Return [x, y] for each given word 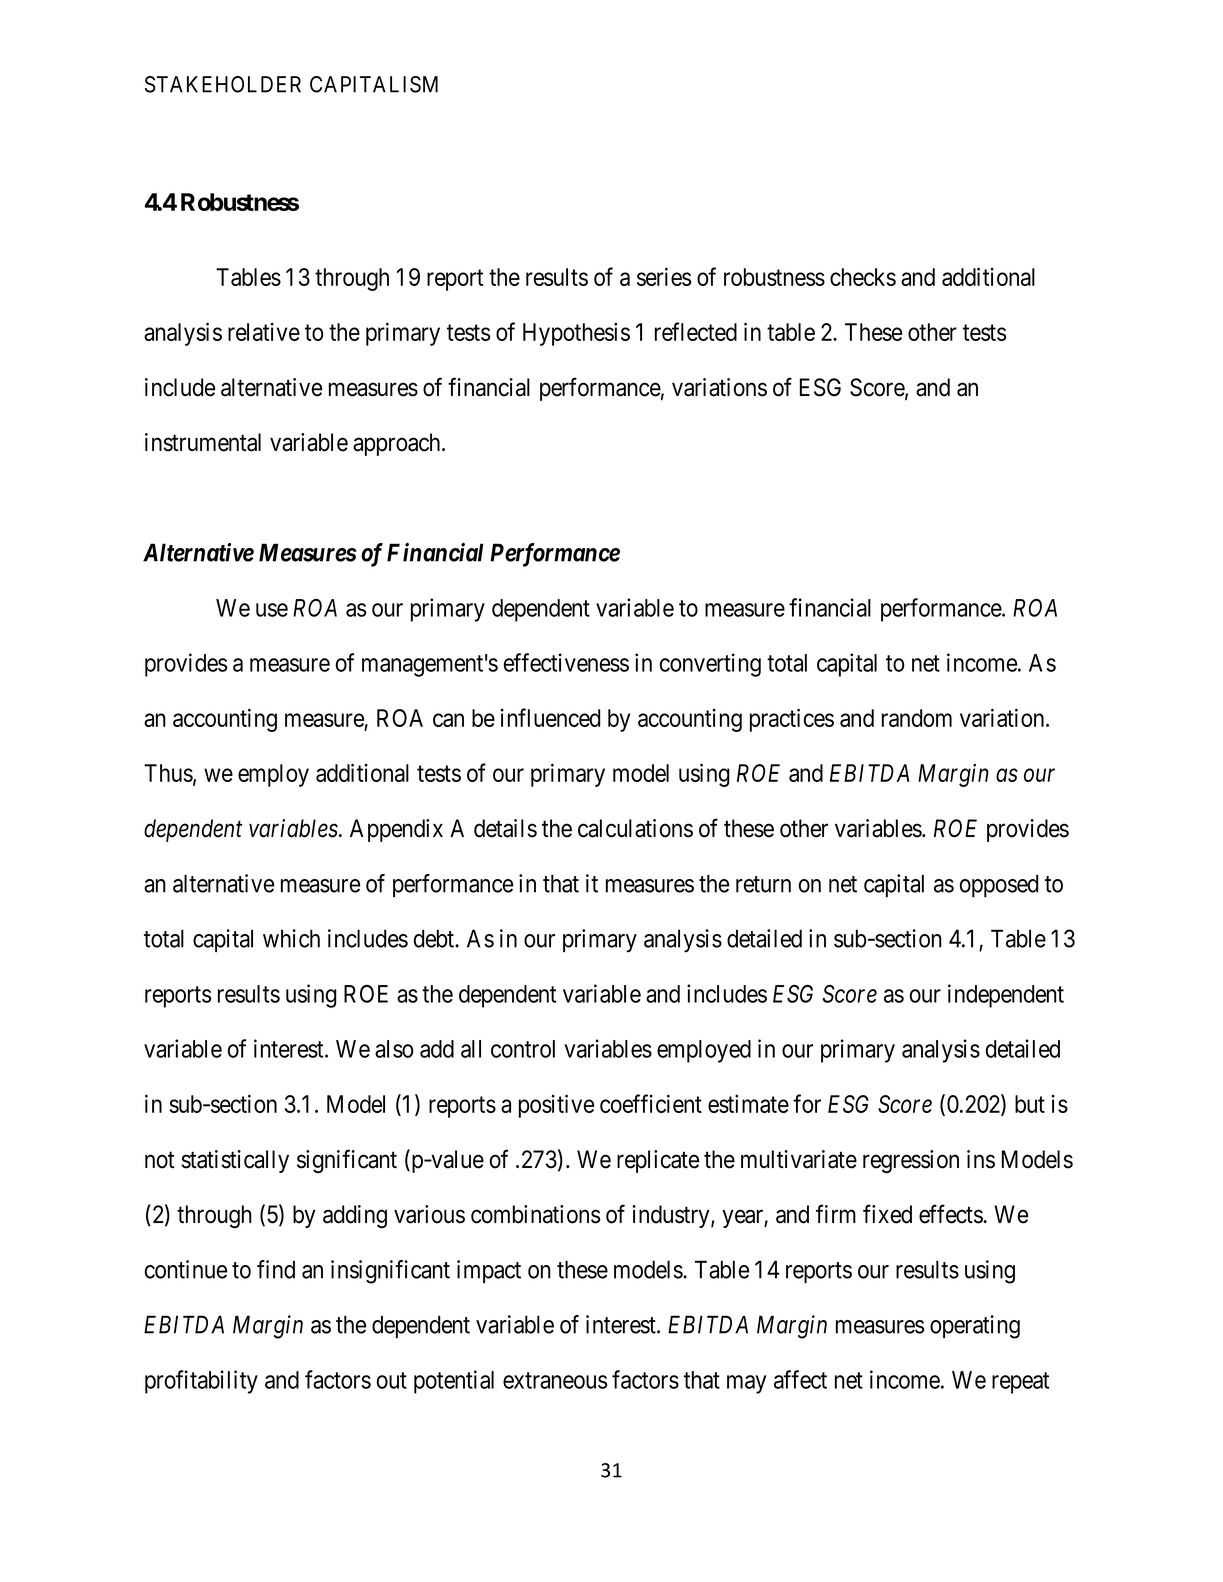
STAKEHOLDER [223, 84]
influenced [550, 717]
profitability [201, 1382]
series [664, 276]
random [917, 718]
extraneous [555, 1380]
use [272, 610]
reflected [696, 331]
